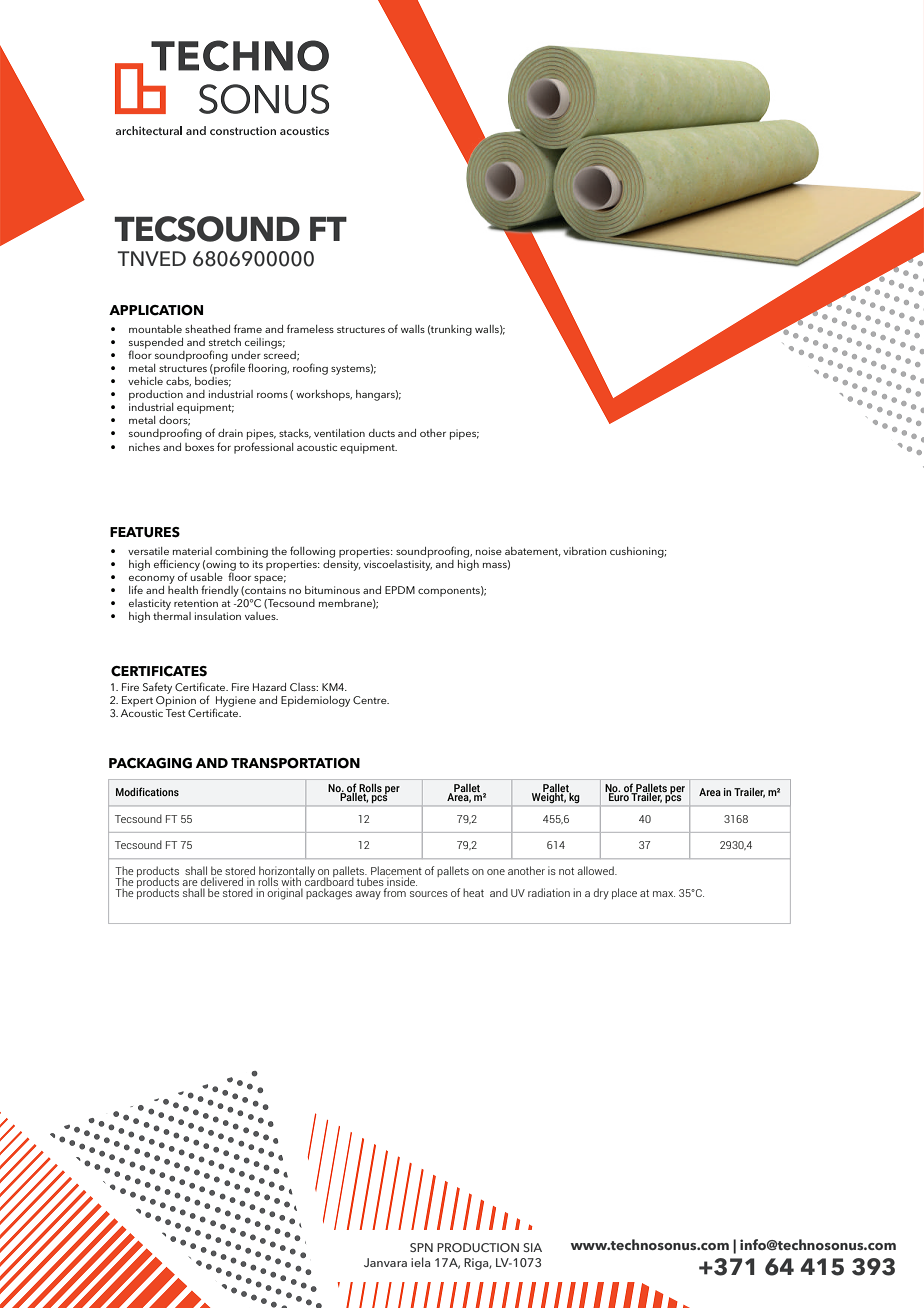  Describe the element at coordinates (549, 797) in the screenshot. I see `Weight` at that location.
